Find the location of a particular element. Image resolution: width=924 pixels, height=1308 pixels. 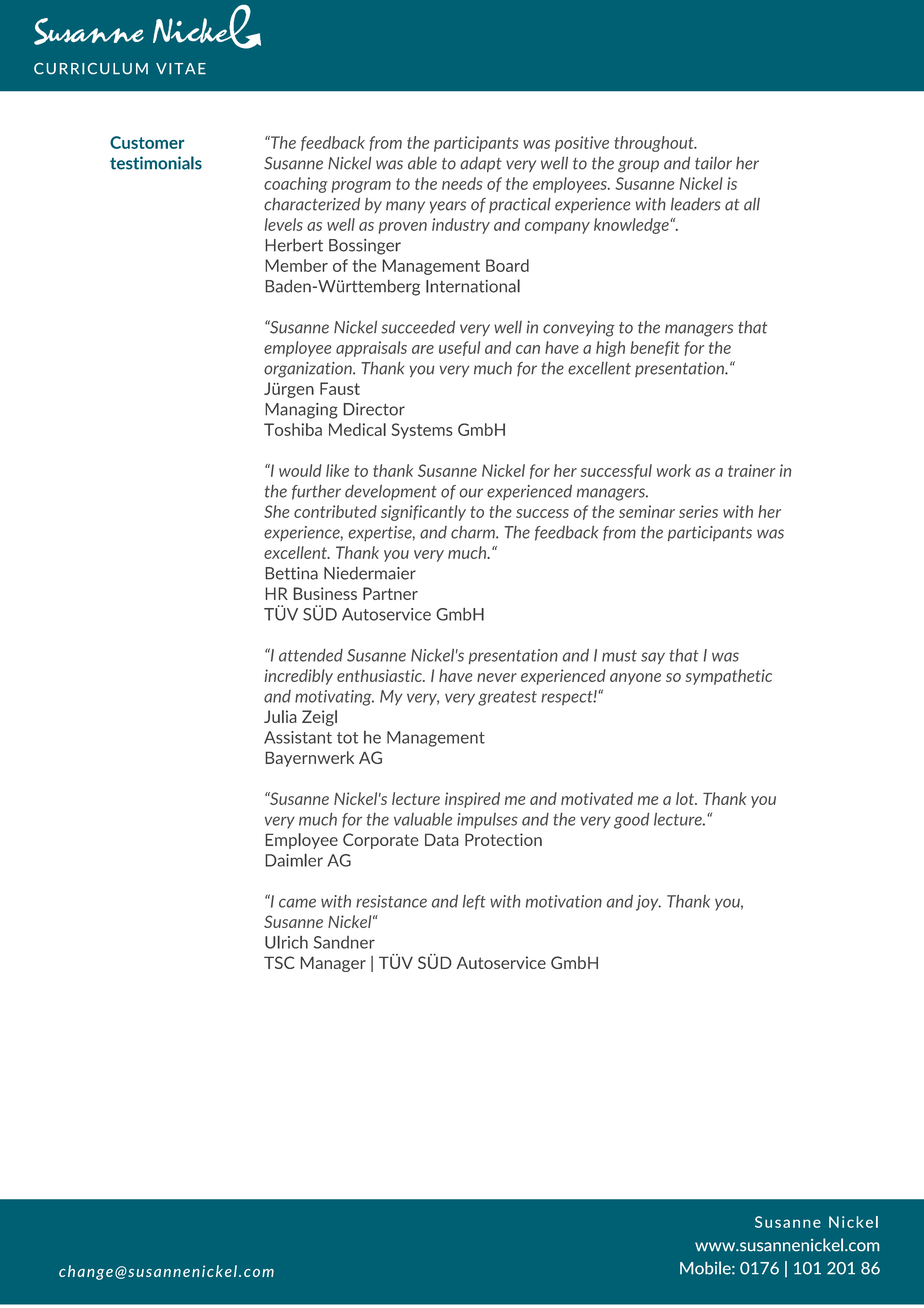

throughout is located at coordinates (655, 144).
